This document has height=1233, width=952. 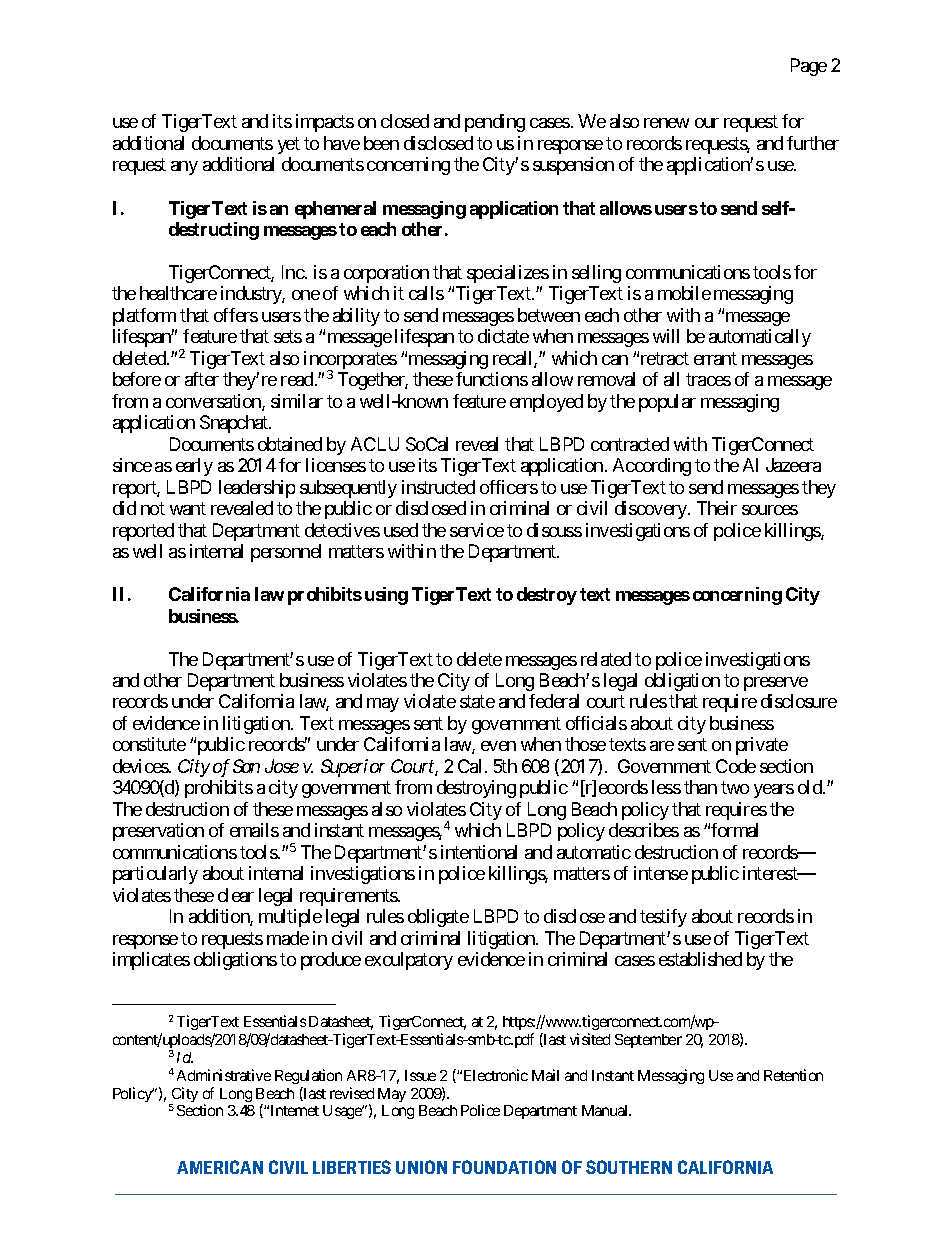 What do you see at coordinates (495, 123) in the document?
I see `pending` at bounding box center [495, 123].
